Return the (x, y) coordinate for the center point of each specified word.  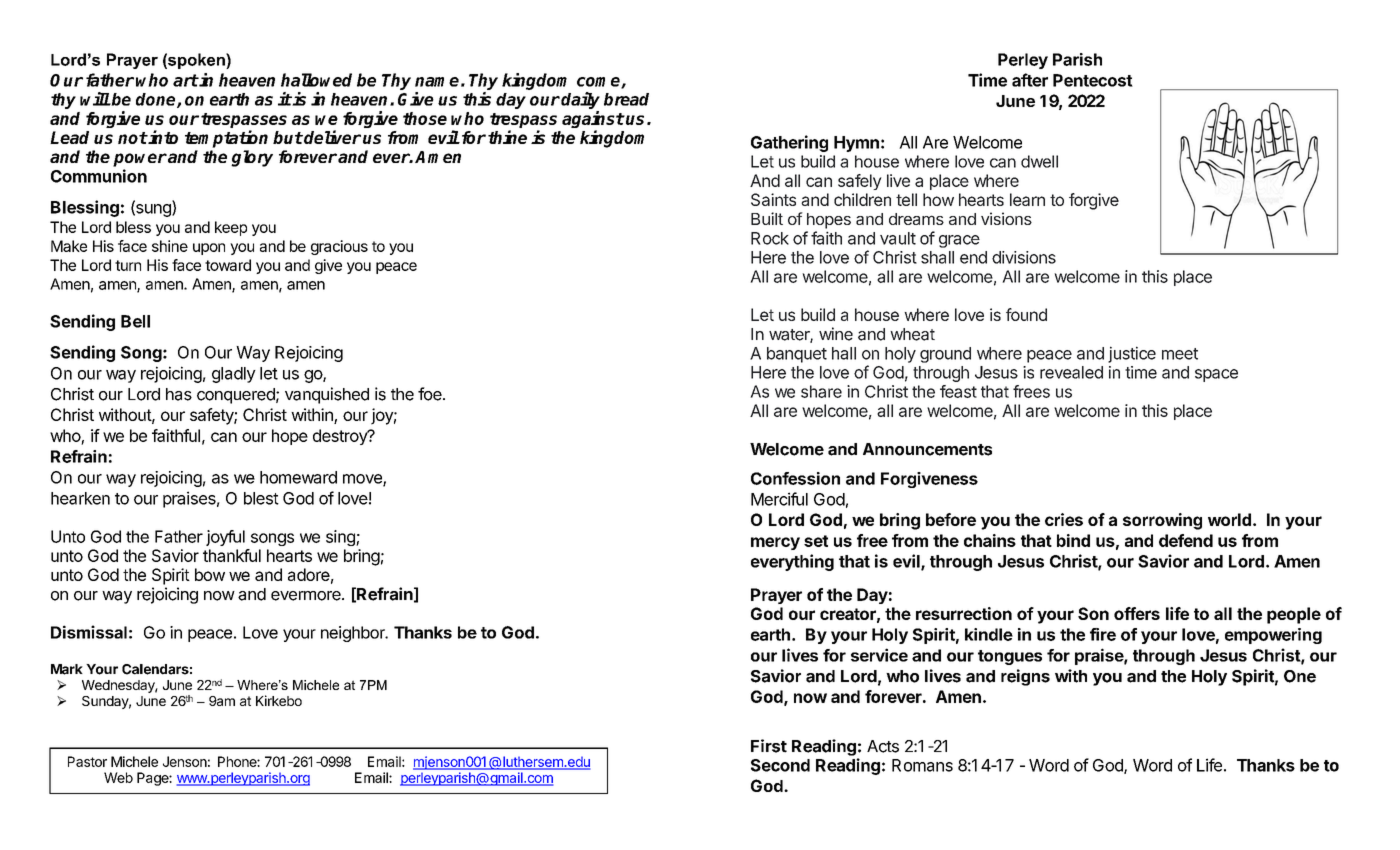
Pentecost (1093, 80)
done (157, 100)
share (821, 391)
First (769, 746)
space (1216, 375)
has (179, 394)
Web (118, 777)
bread (626, 99)
